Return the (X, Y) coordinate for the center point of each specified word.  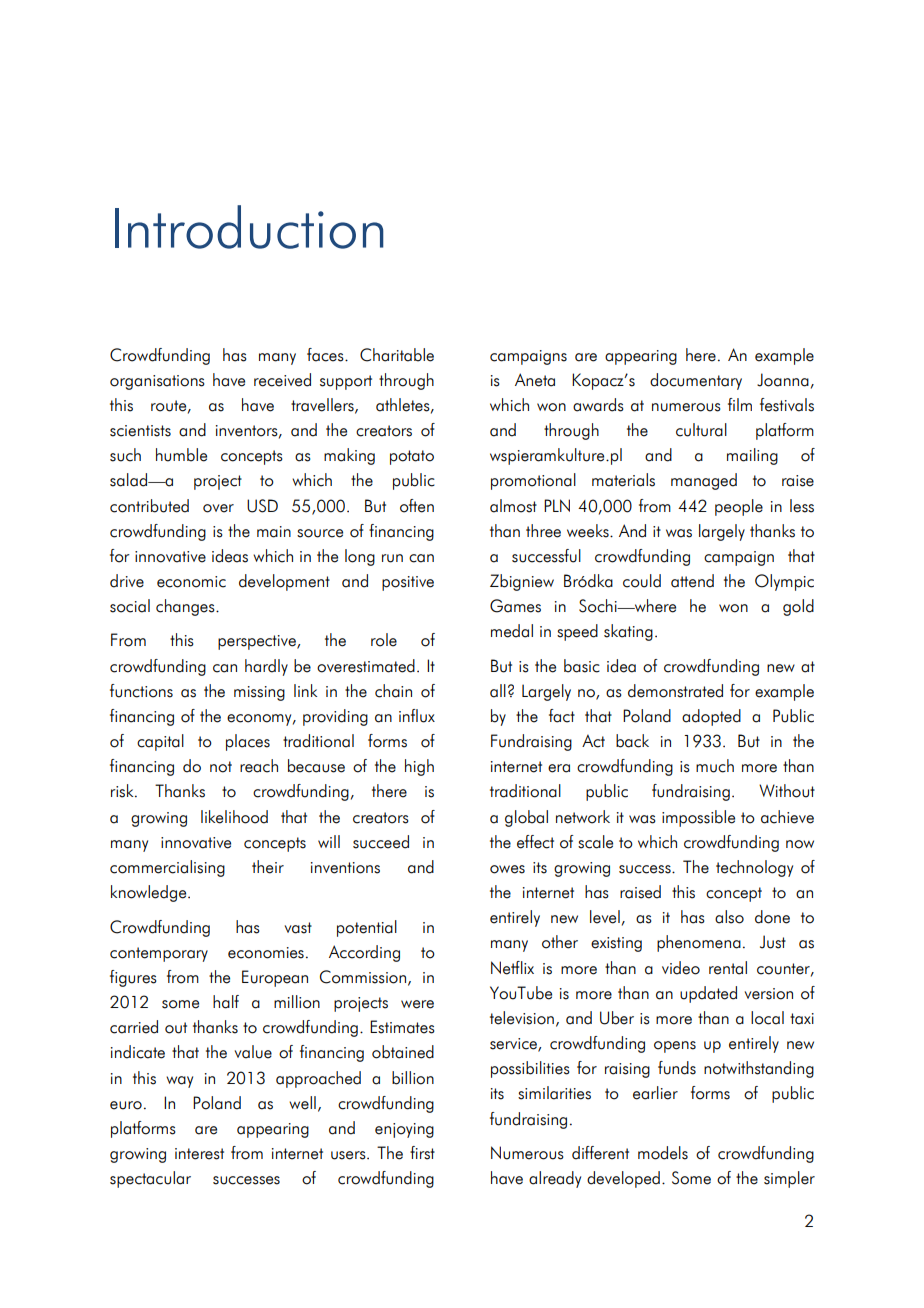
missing (259, 693)
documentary (696, 381)
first (422, 1153)
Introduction (249, 227)
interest (199, 1154)
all (498, 691)
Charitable (397, 355)
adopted (711, 717)
